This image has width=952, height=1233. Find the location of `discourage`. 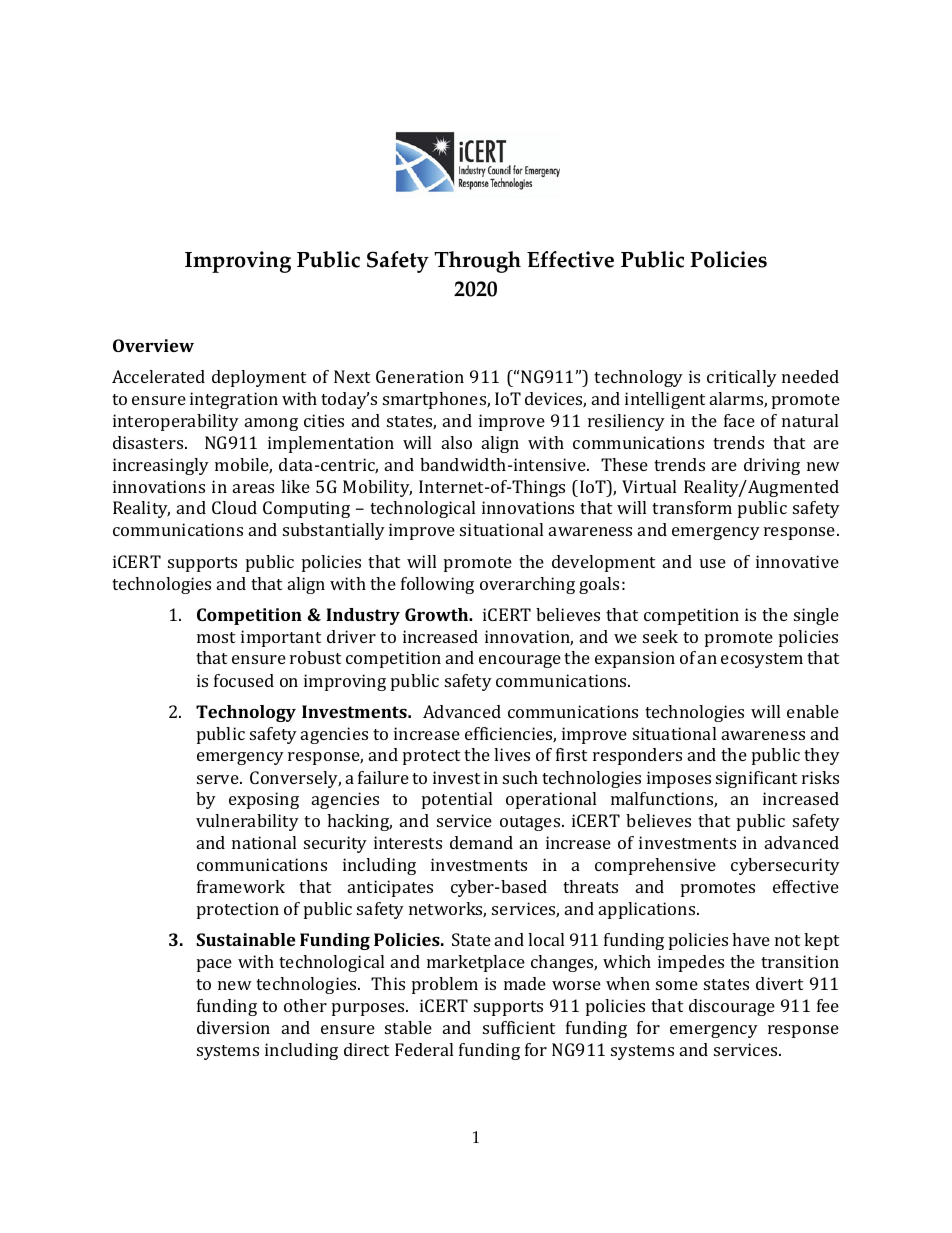

discourage is located at coordinates (732, 1007).
